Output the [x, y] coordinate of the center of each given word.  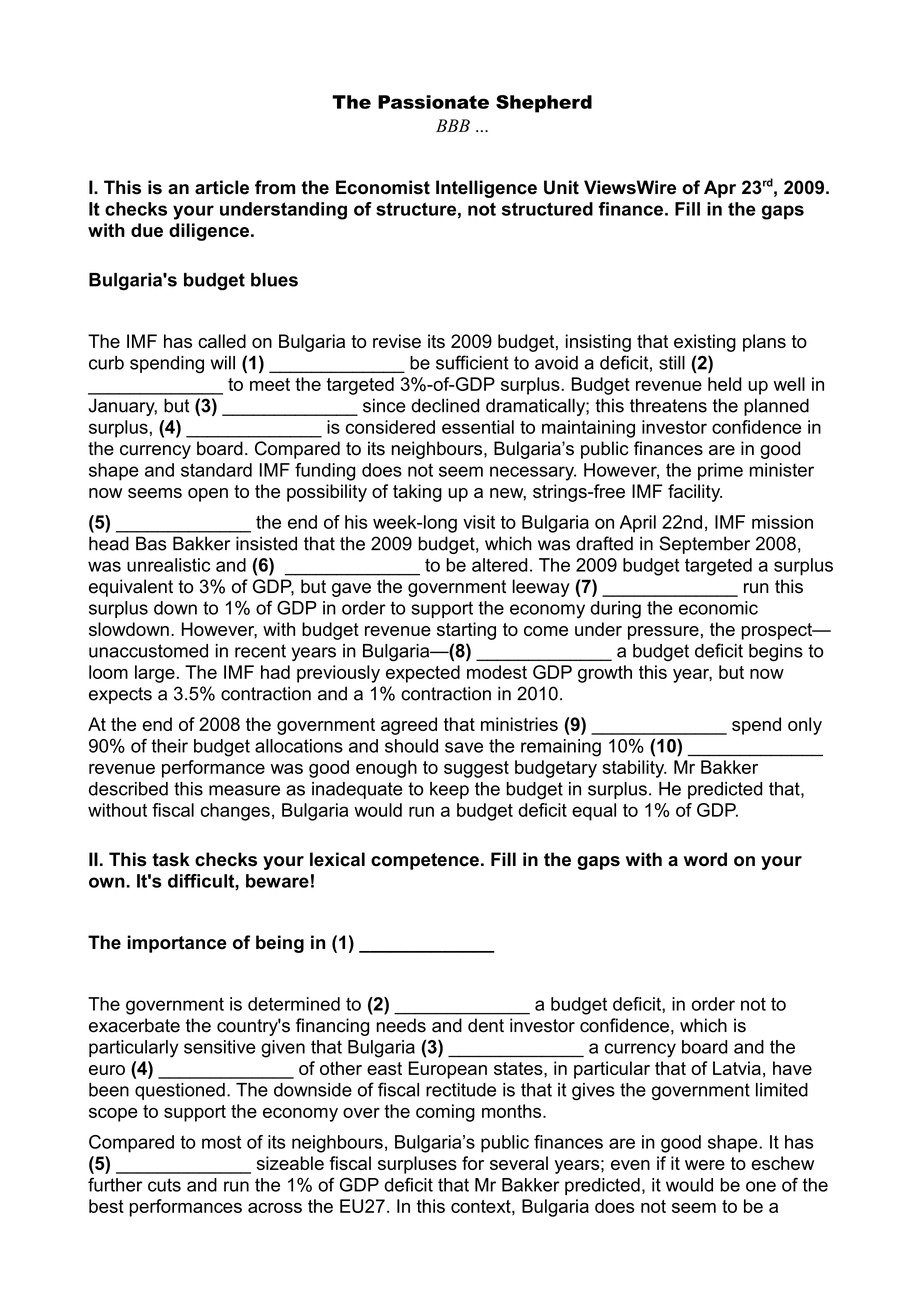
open [208, 495]
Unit [561, 187]
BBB [453, 125]
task [171, 859]
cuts [164, 1185]
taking [417, 493]
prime [720, 472]
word [705, 859]
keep [449, 790]
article [222, 187]
